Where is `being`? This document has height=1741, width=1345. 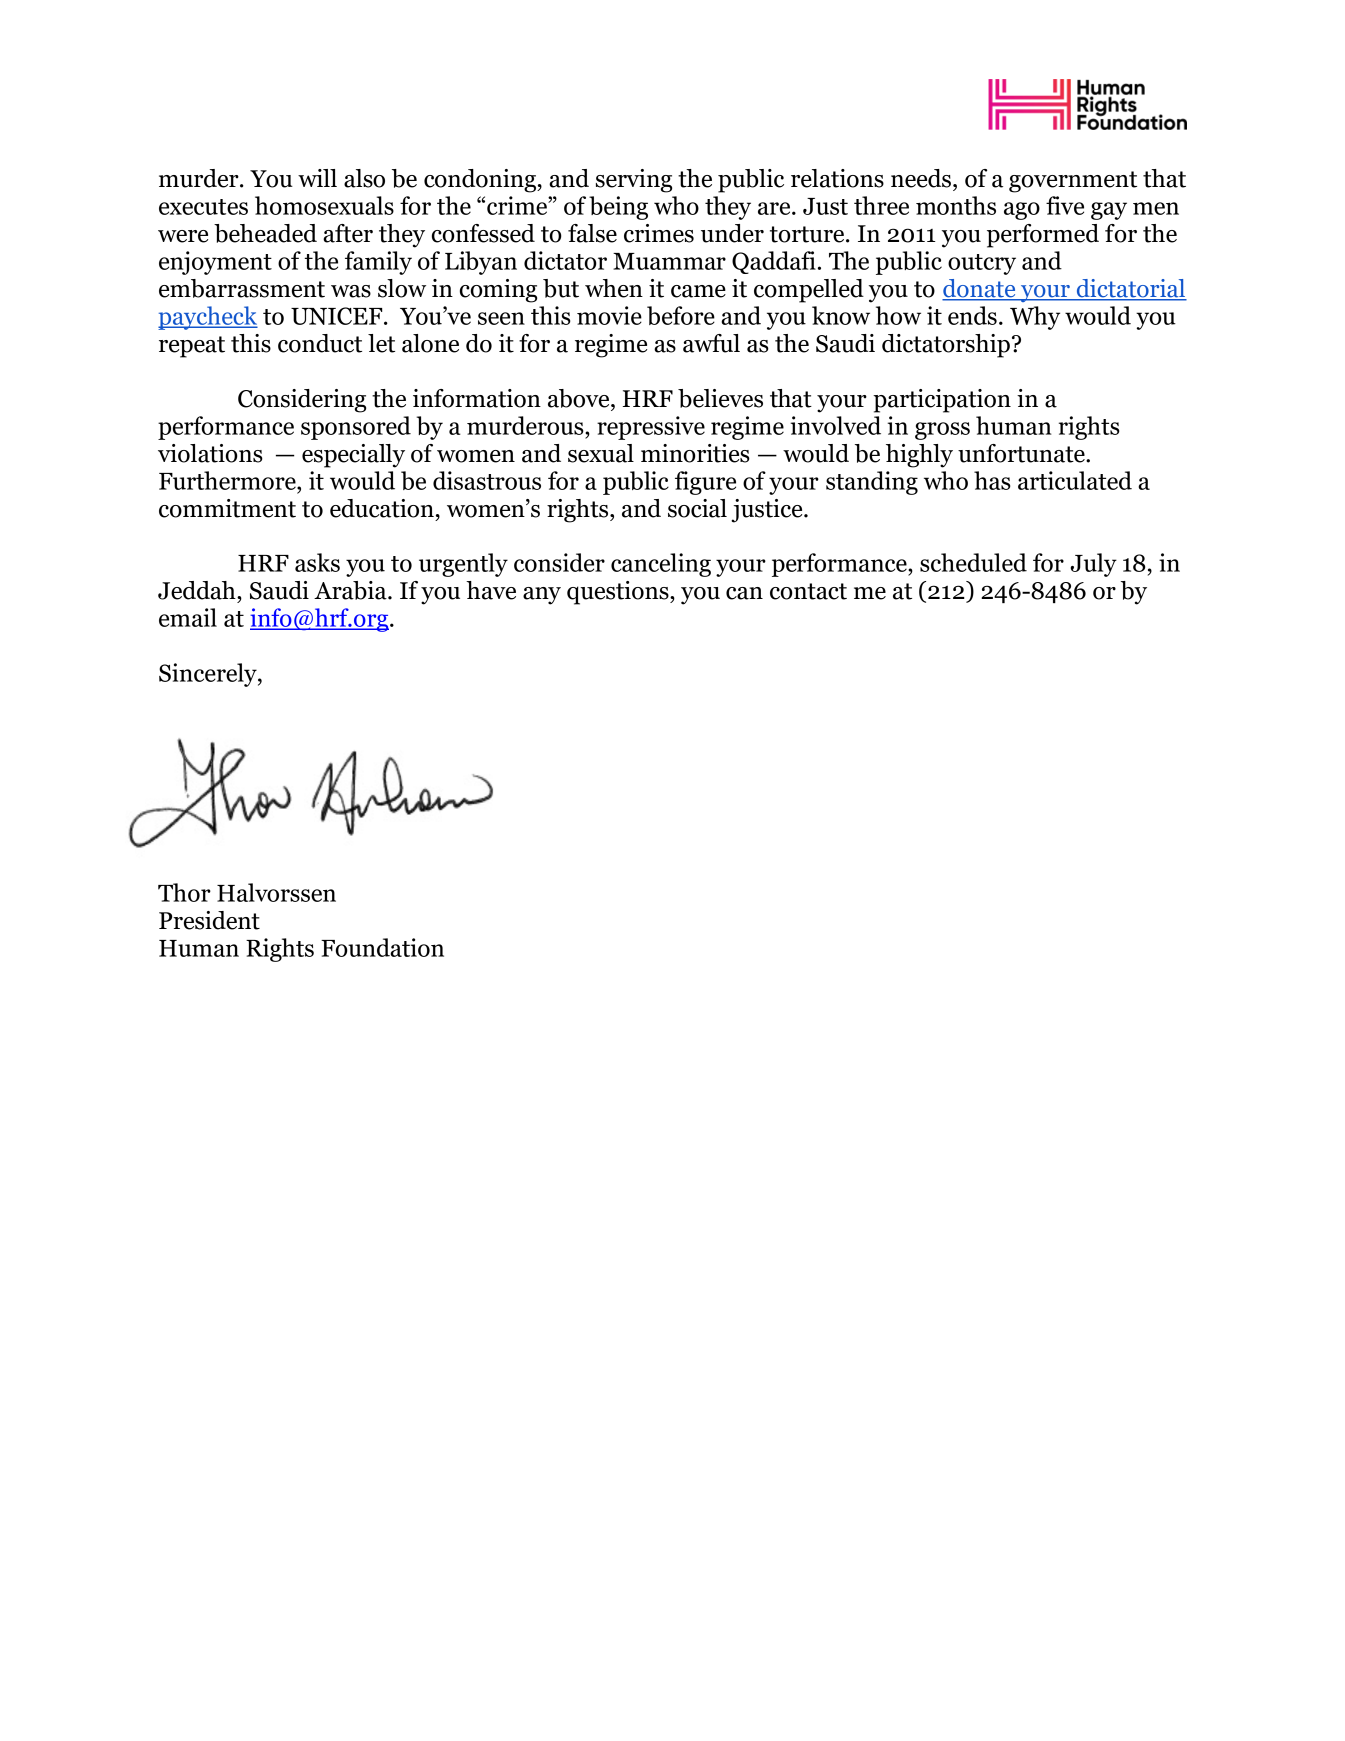
being is located at coordinates (618, 208).
